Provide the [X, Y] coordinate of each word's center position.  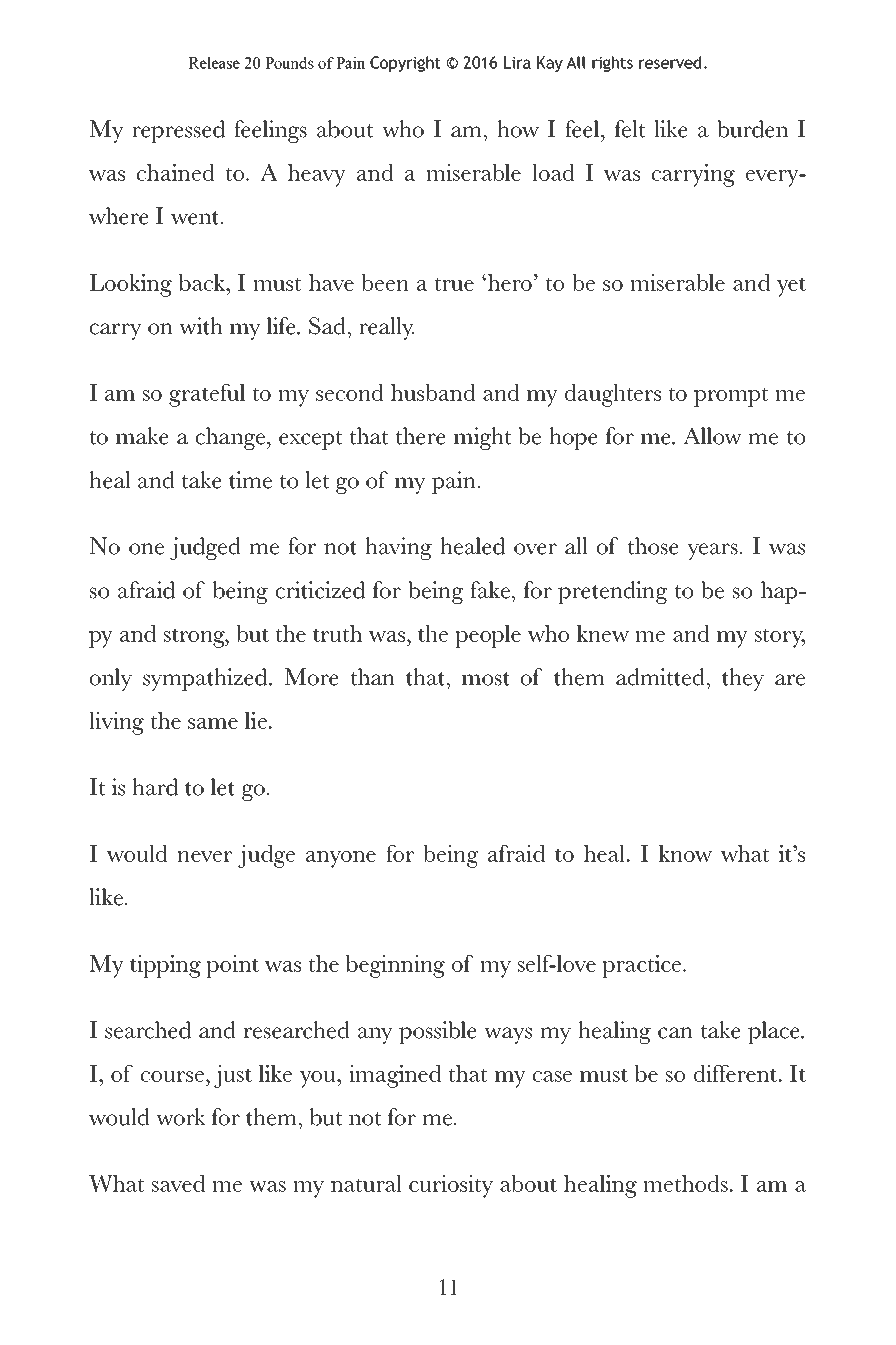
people [488, 636]
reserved [670, 62]
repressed [178, 131]
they [743, 679]
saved [178, 1183]
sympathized [206, 679]
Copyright [405, 64]
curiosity [451, 1186]
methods [685, 1183]
